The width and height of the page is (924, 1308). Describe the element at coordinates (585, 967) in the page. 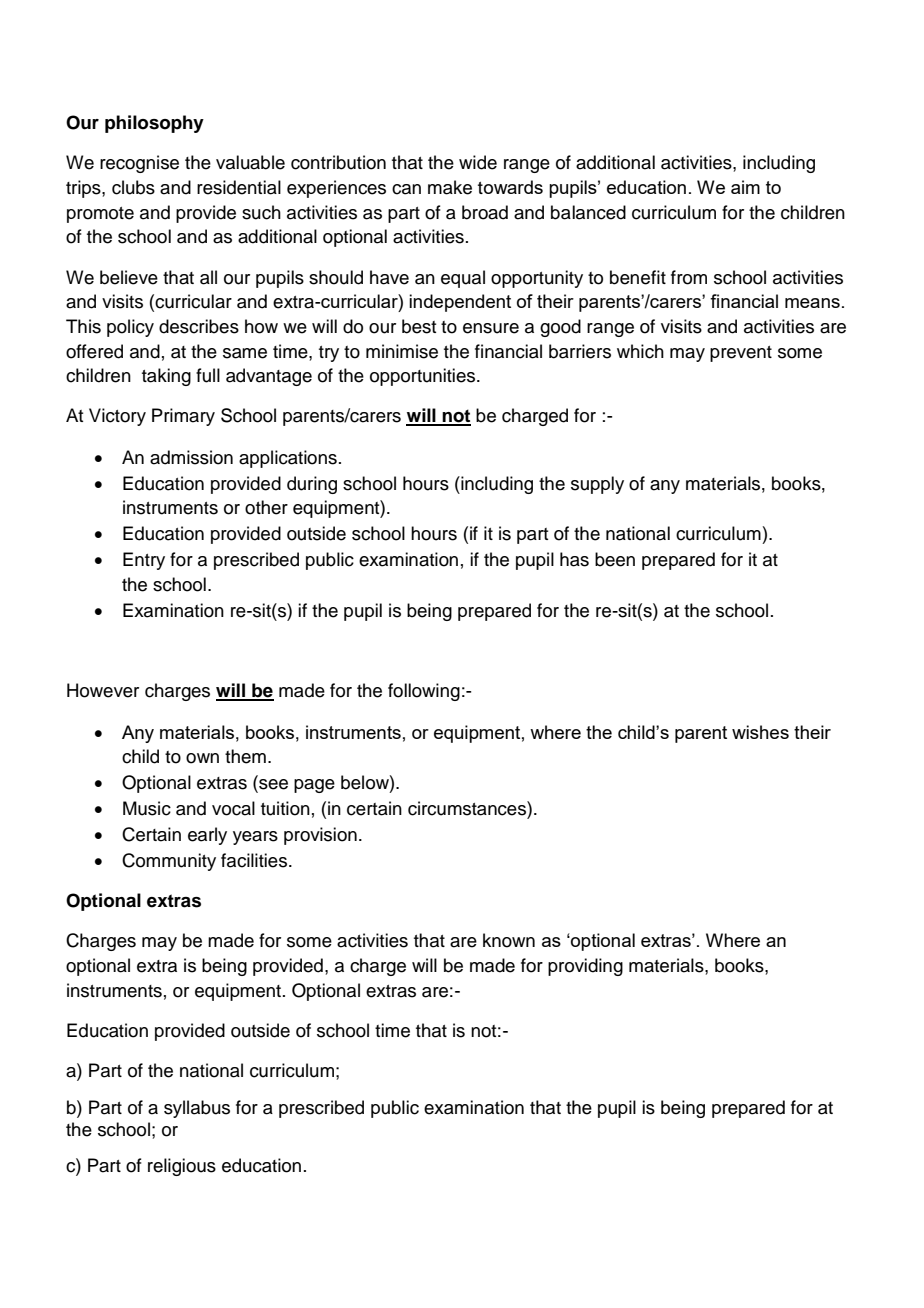

I see `providing` at that location.
